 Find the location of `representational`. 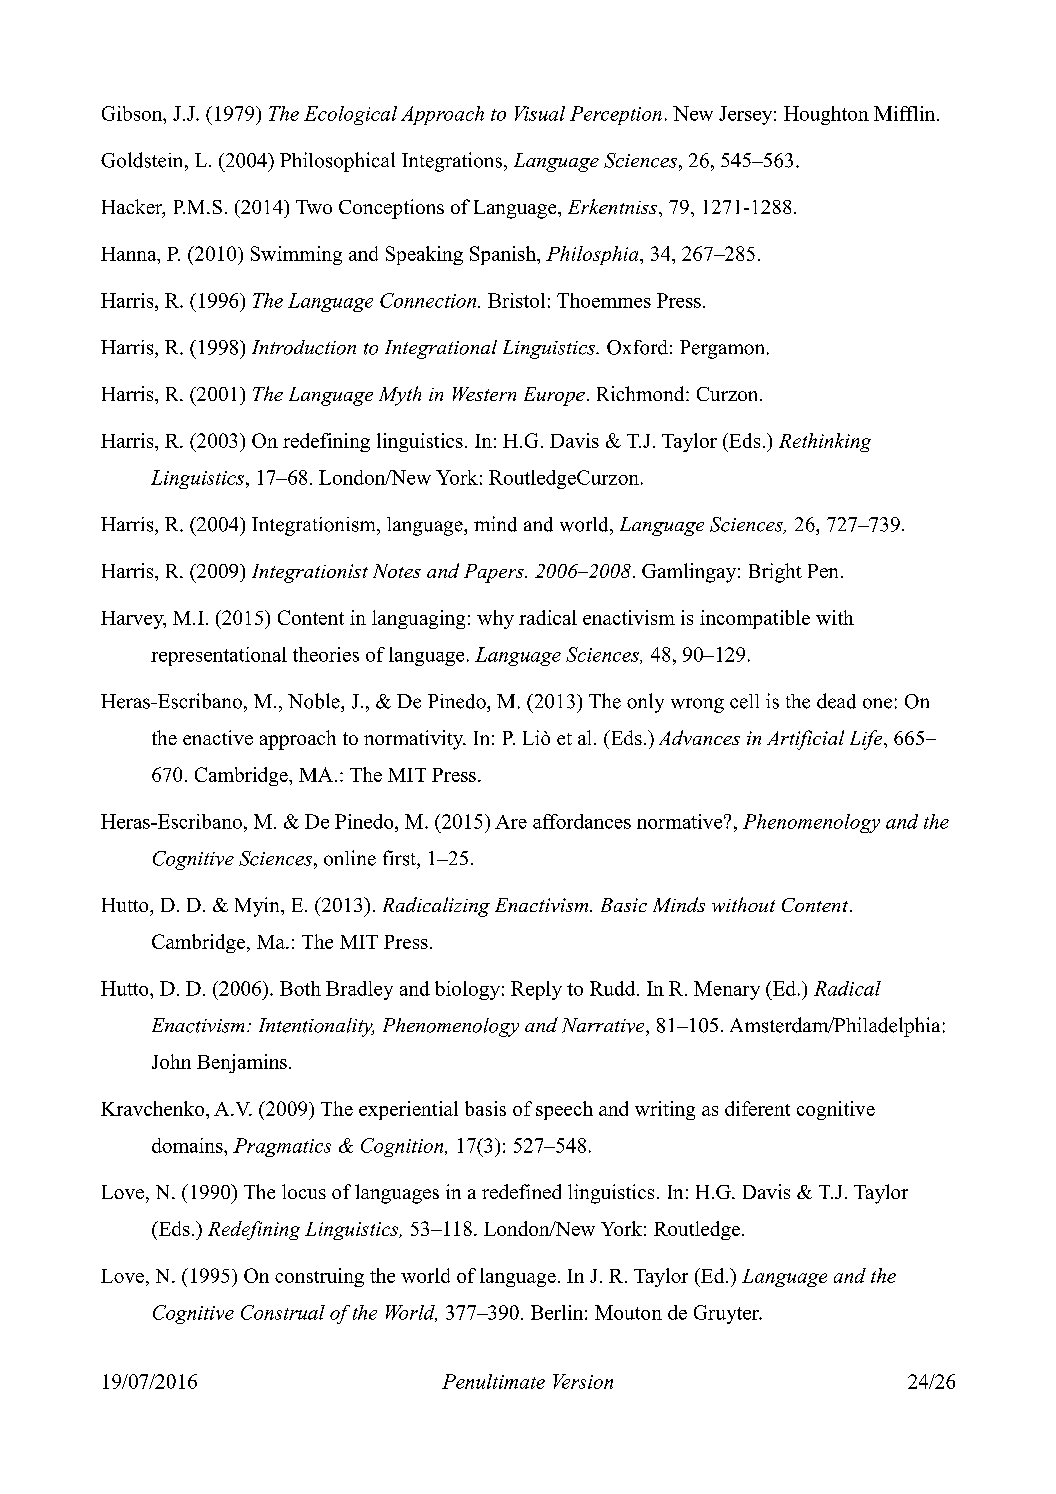

representational is located at coordinates (219, 656).
